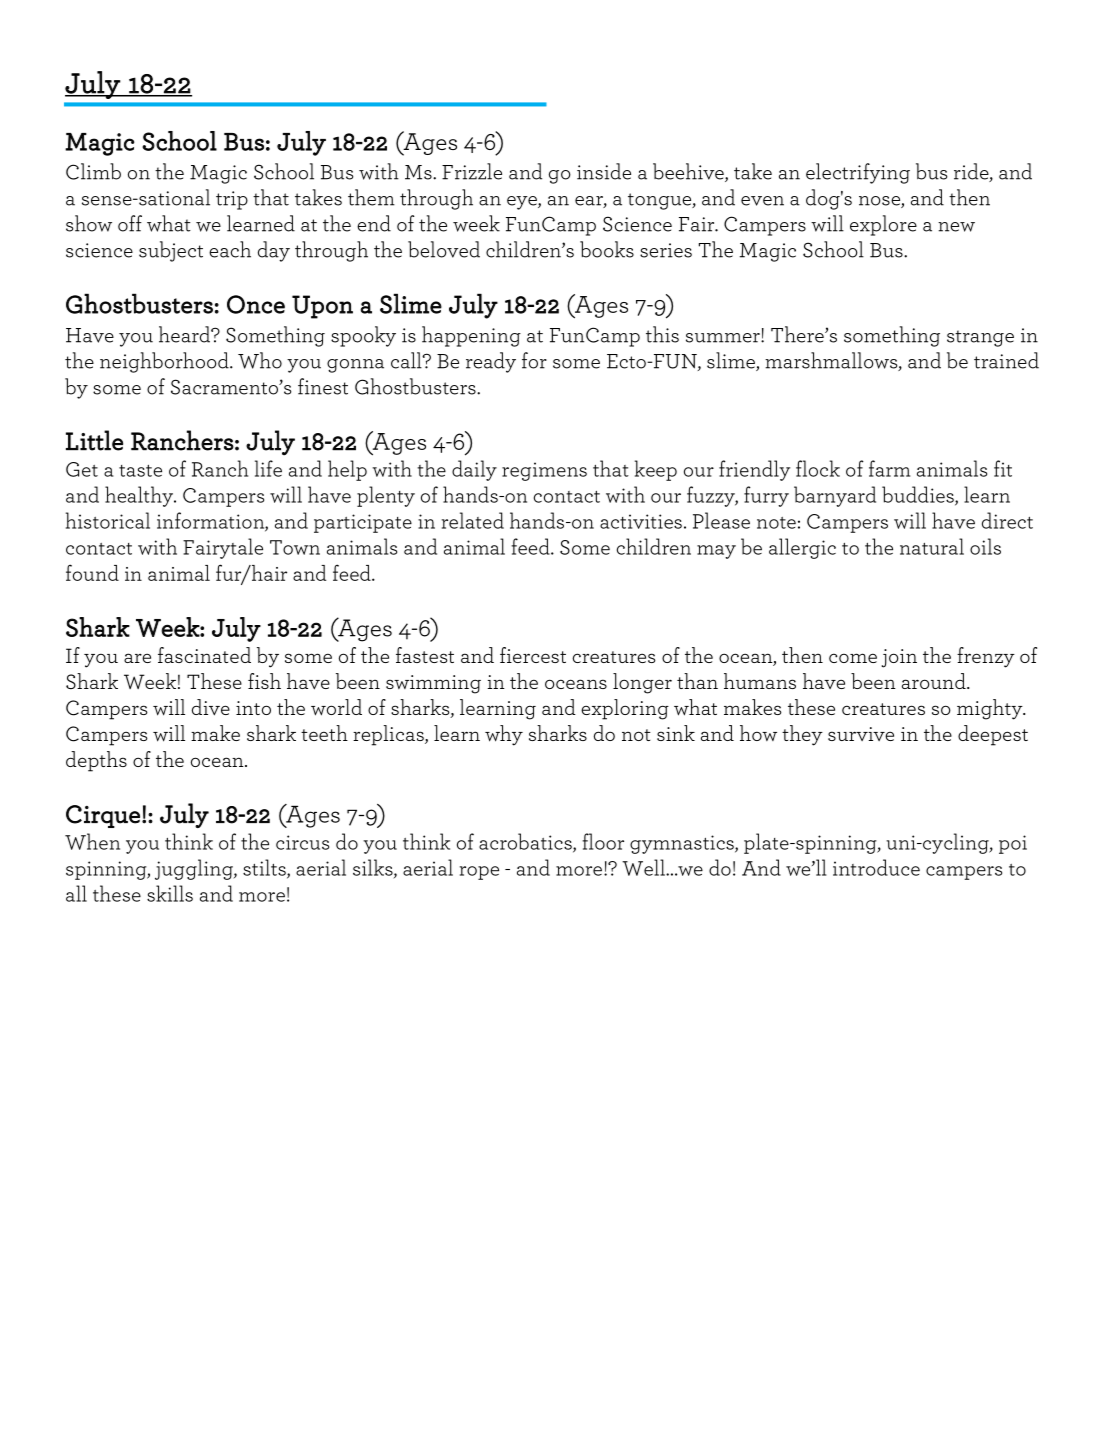 This page has height=1431, width=1106. Describe the element at coordinates (108, 520) in the page. I see `historical` at that location.
